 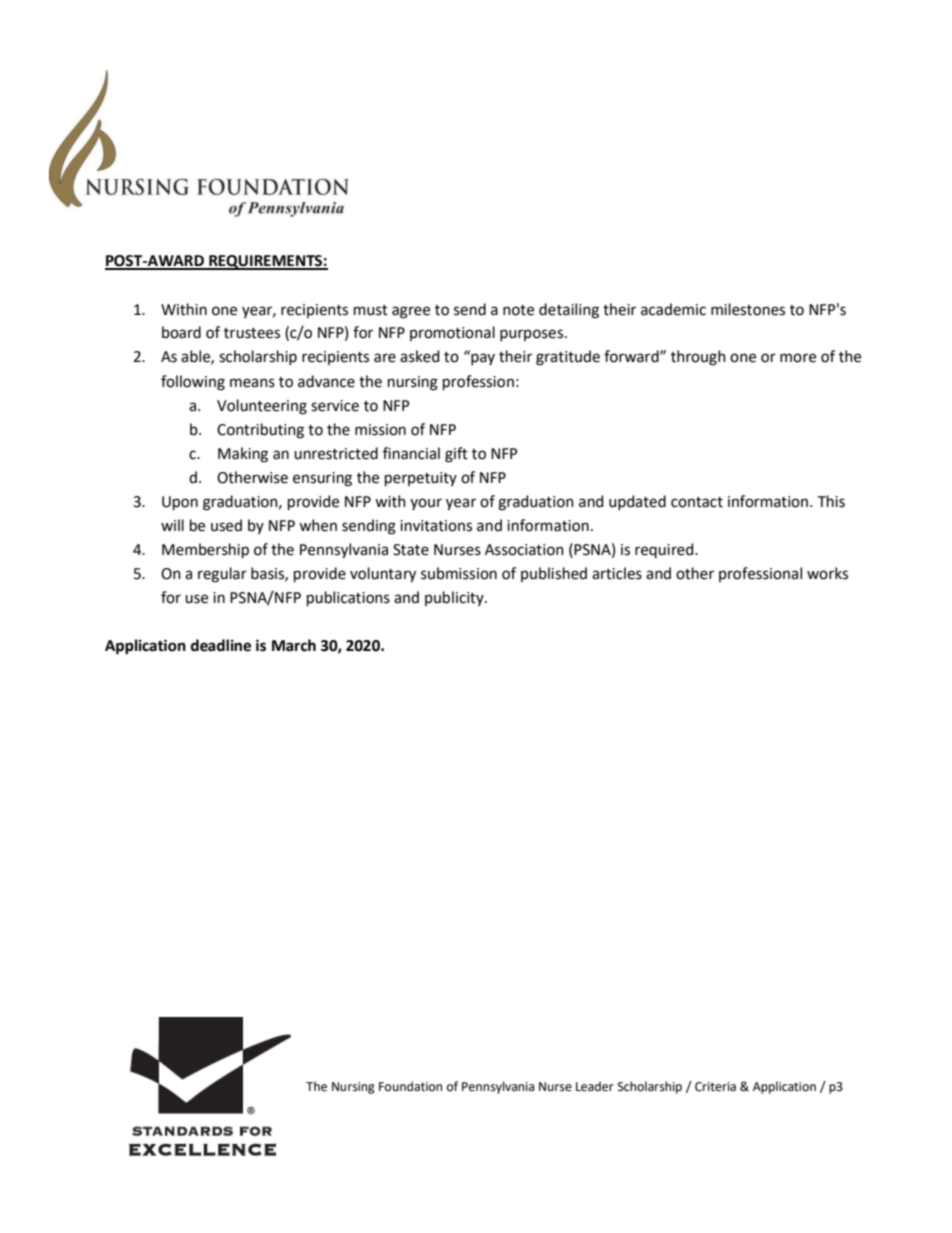 What do you see at coordinates (410, 1086) in the screenshot?
I see `Foundation` at bounding box center [410, 1086].
